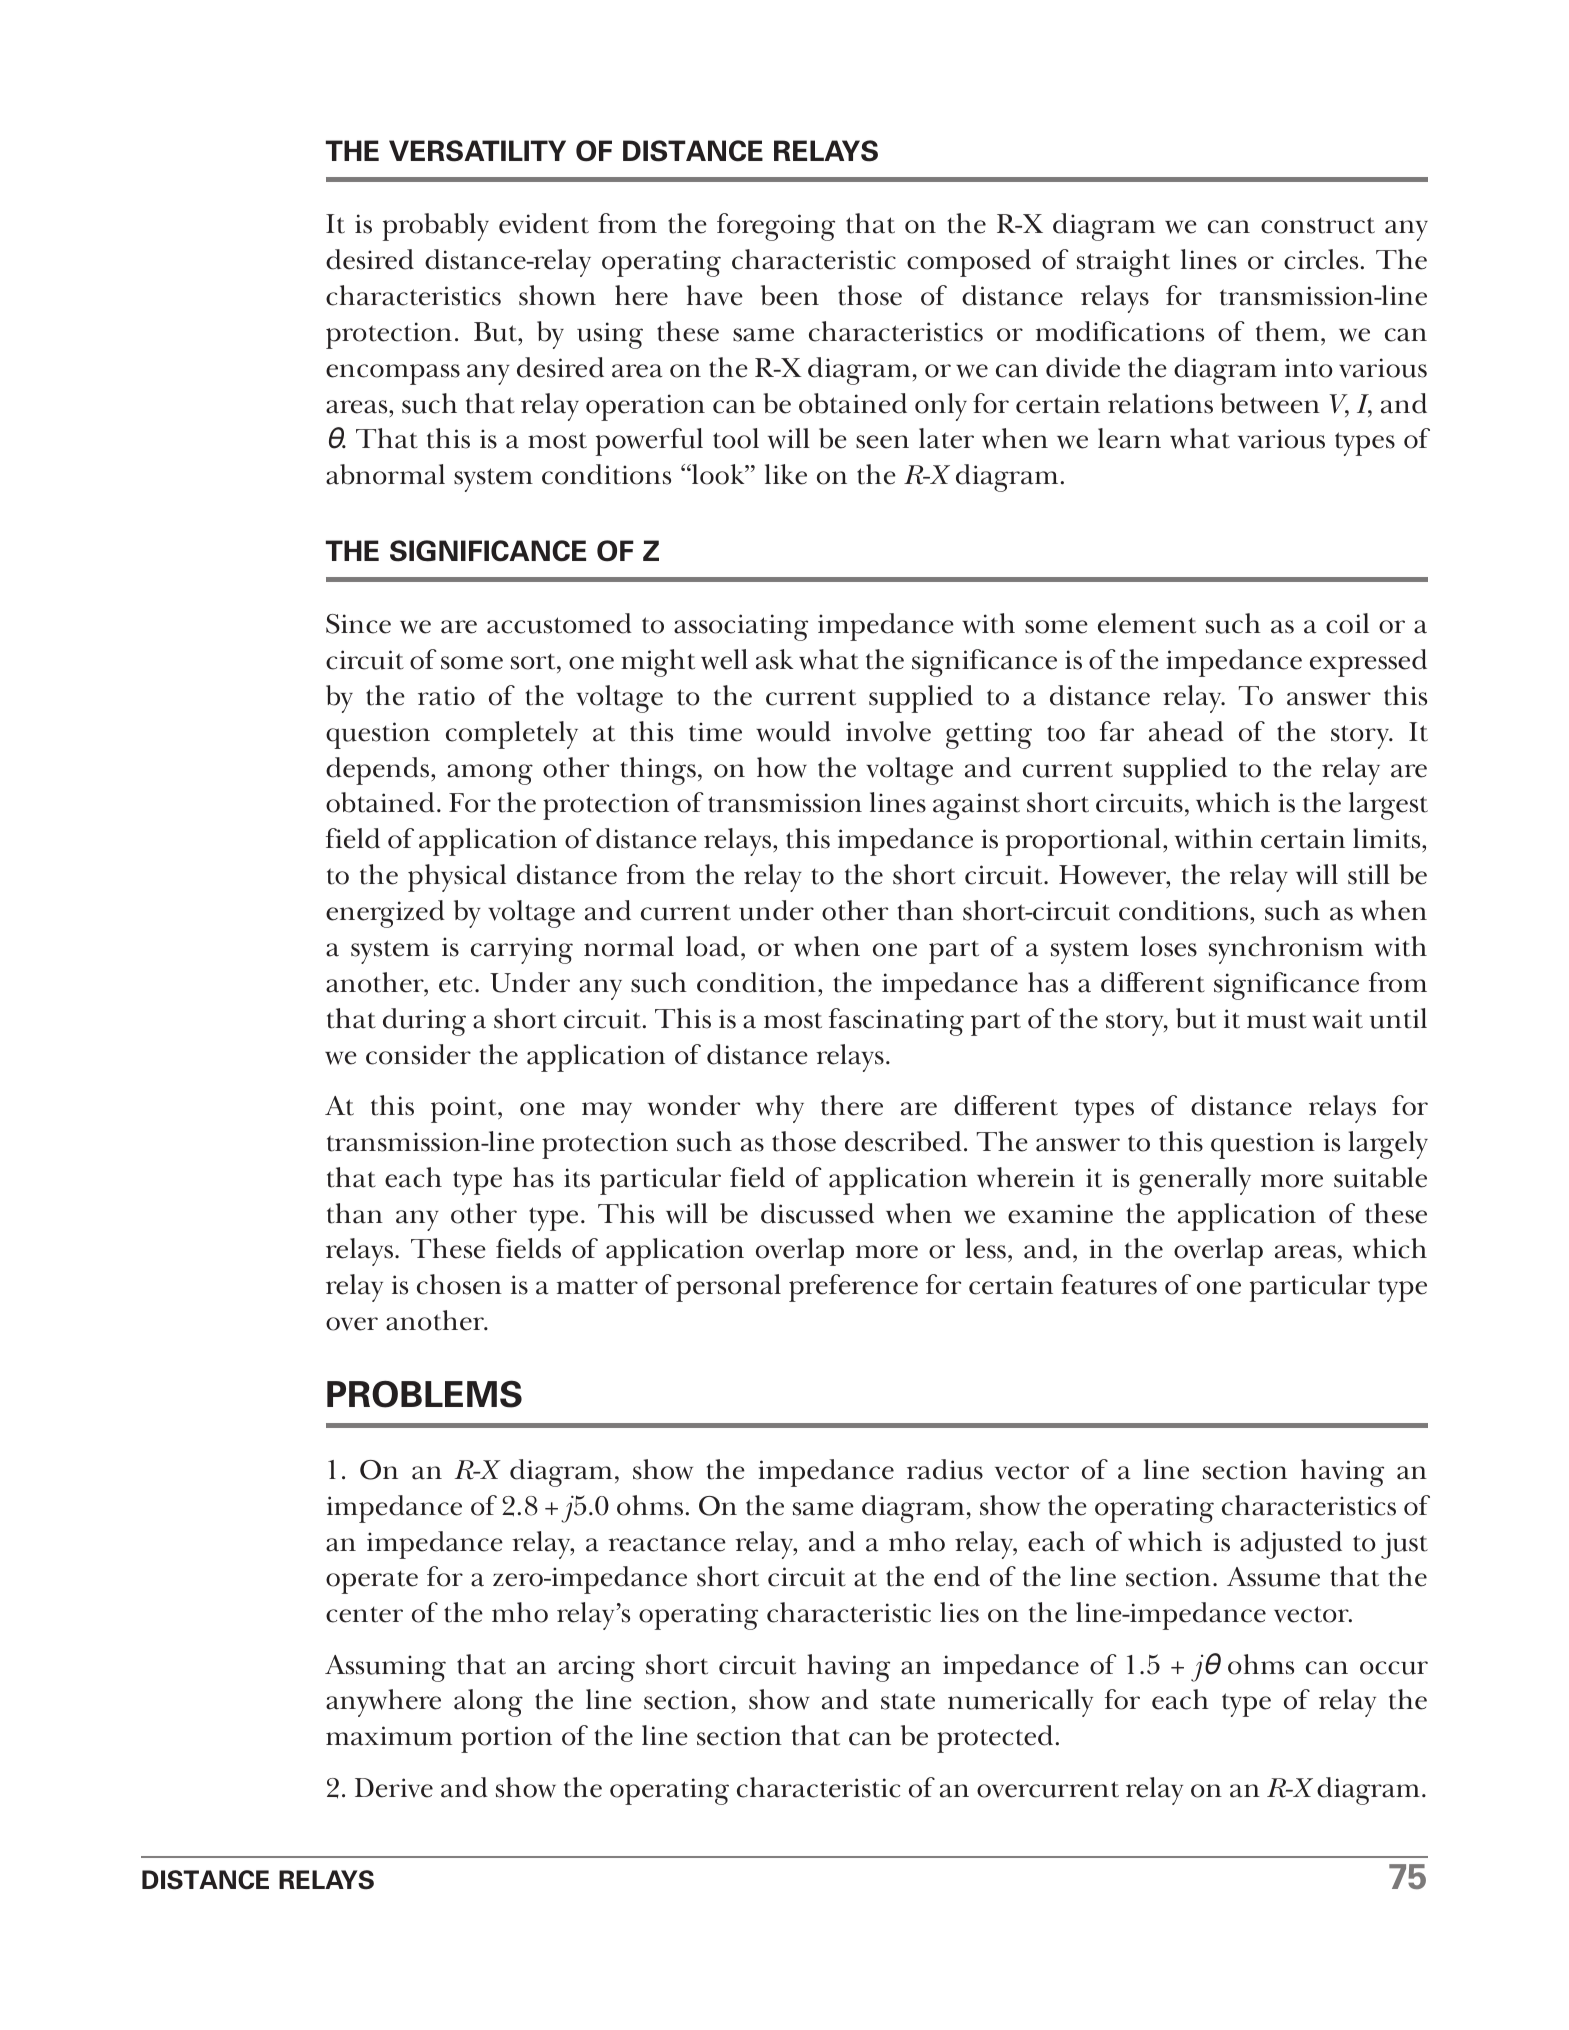  Describe the element at coordinates (436, 227) in the screenshot. I see `probably` at that location.
